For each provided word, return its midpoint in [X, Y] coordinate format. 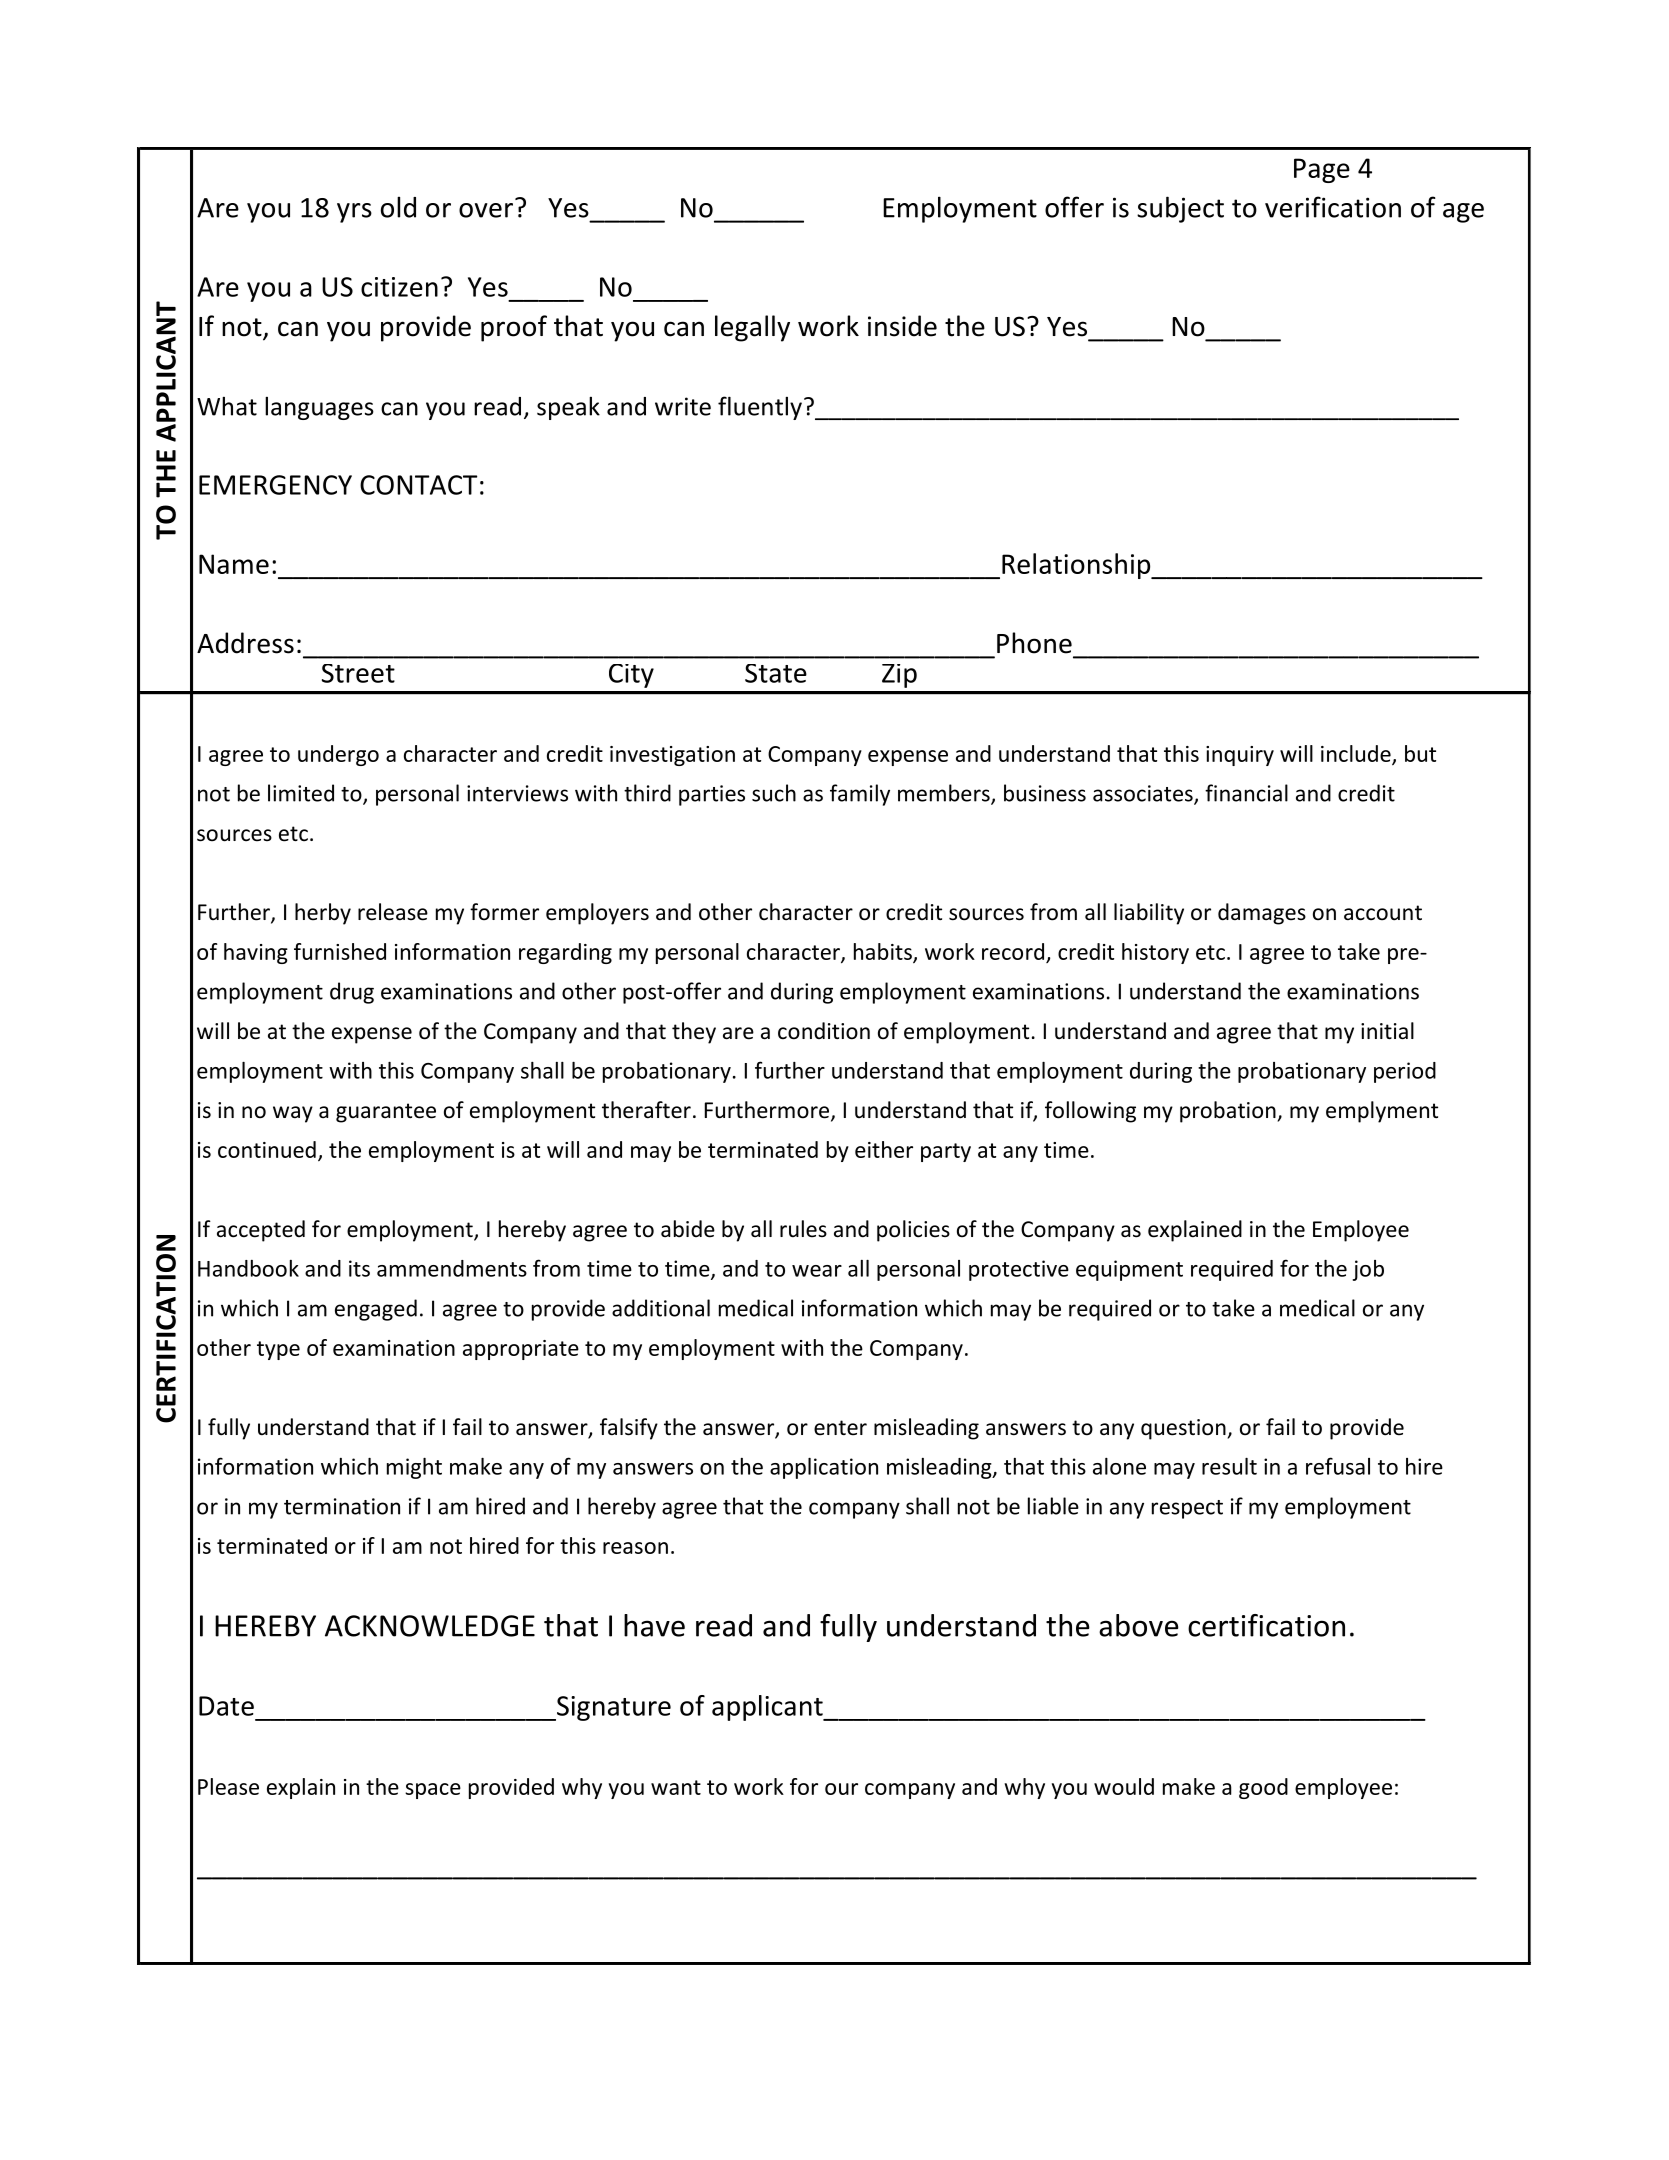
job [1368, 1270]
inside [902, 326]
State [776, 673]
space [433, 1791]
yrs [354, 213]
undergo [338, 755]
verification [1333, 207]
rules [803, 1229]
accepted [261, 1231]
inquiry [1240, 756]
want [676, 1787]
